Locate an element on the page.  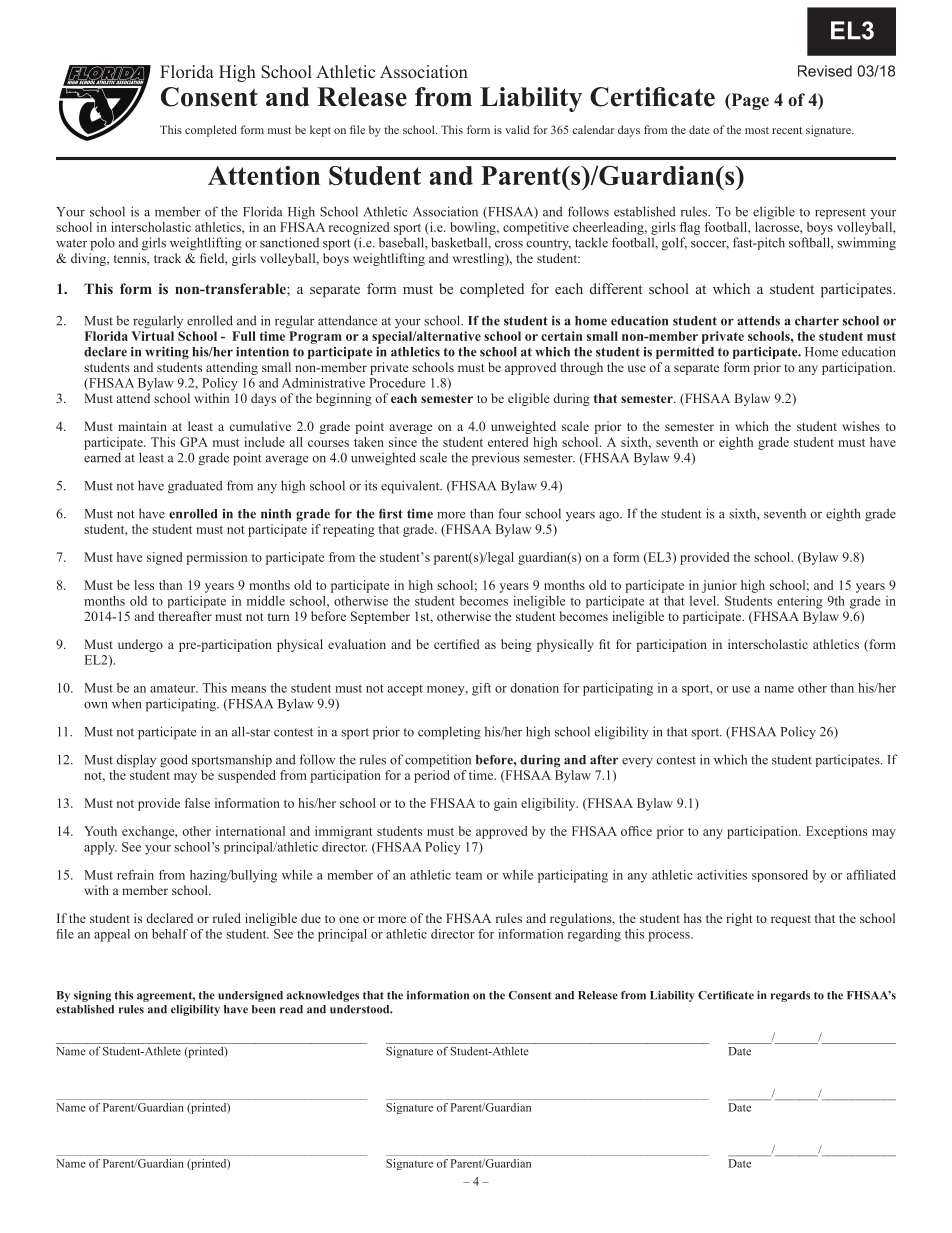
junior is located at coordinates (719, 586).
